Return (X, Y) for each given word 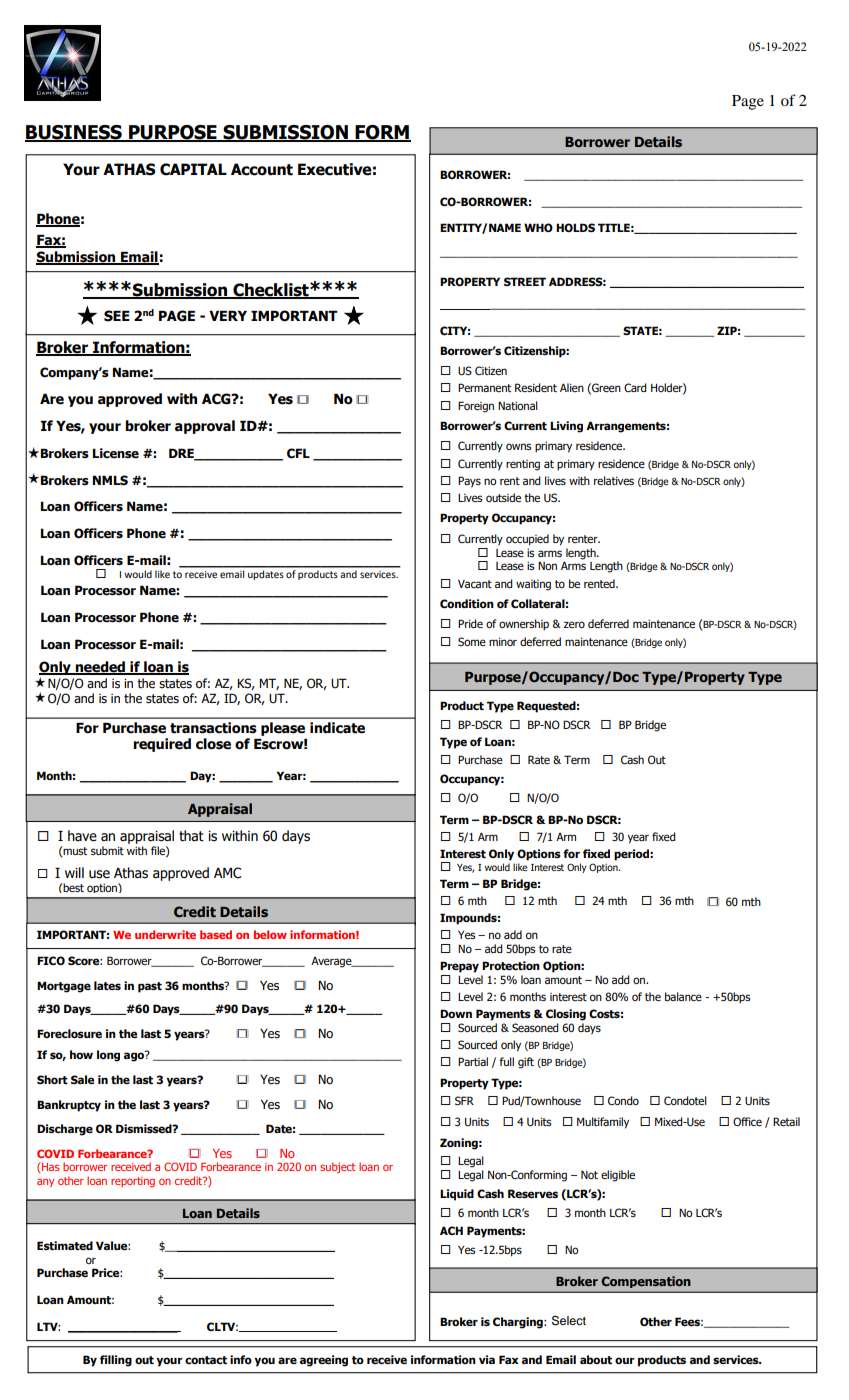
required (162, 745)
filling (116, 1361)
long (108, 1056)
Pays (469, 482)
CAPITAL (193, 169)
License (116, 453)
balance (683, 996)
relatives (614, 480)
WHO (538, 227)
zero (574, 624)
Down (456, 1013)
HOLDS (575, 227)
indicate (337, 728)
